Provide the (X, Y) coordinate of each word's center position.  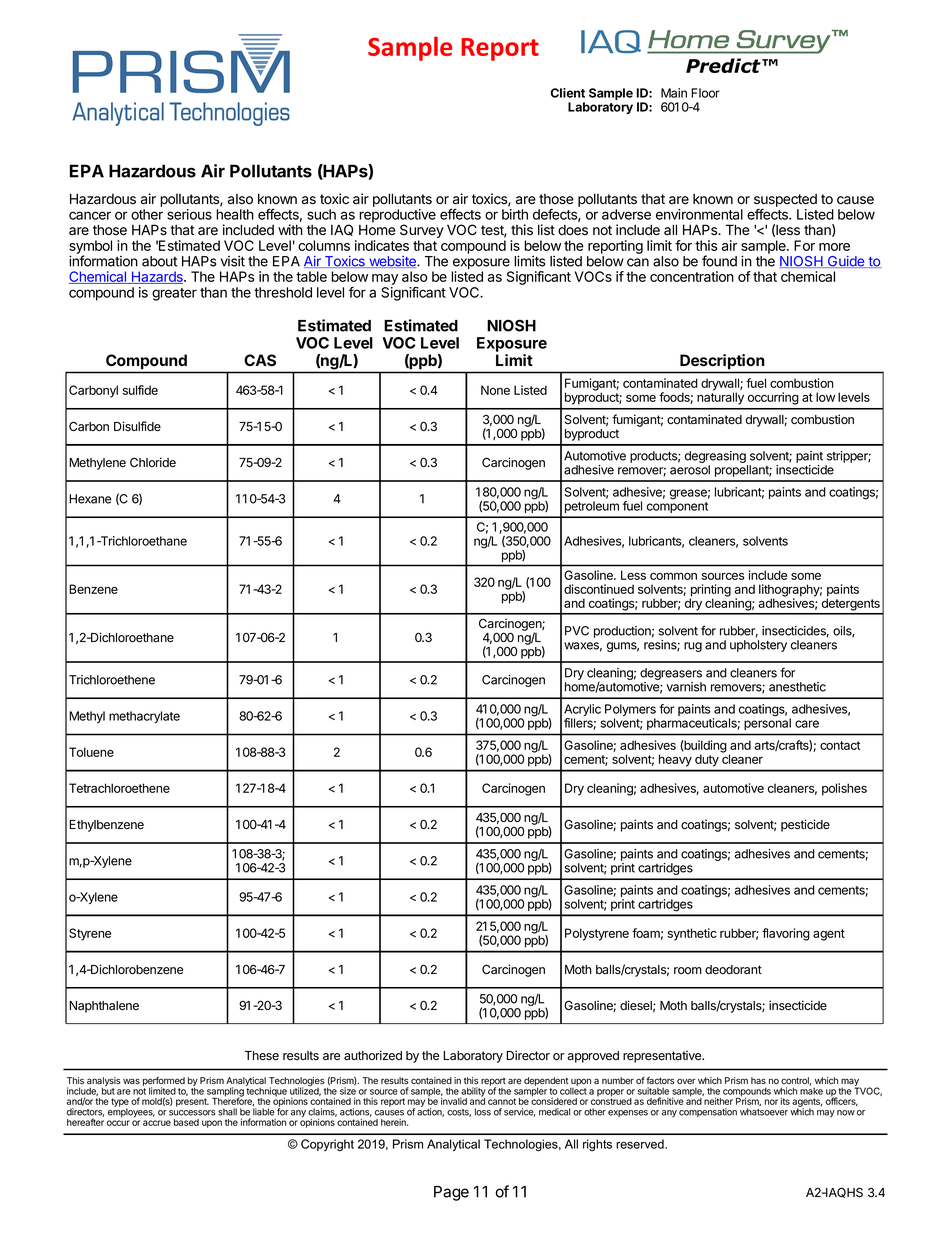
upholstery (758, 646)
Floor (705, 93)
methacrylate (144, 717)
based (186, 1122)
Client (568, 93)
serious (189, 214)
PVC (577, 631)
